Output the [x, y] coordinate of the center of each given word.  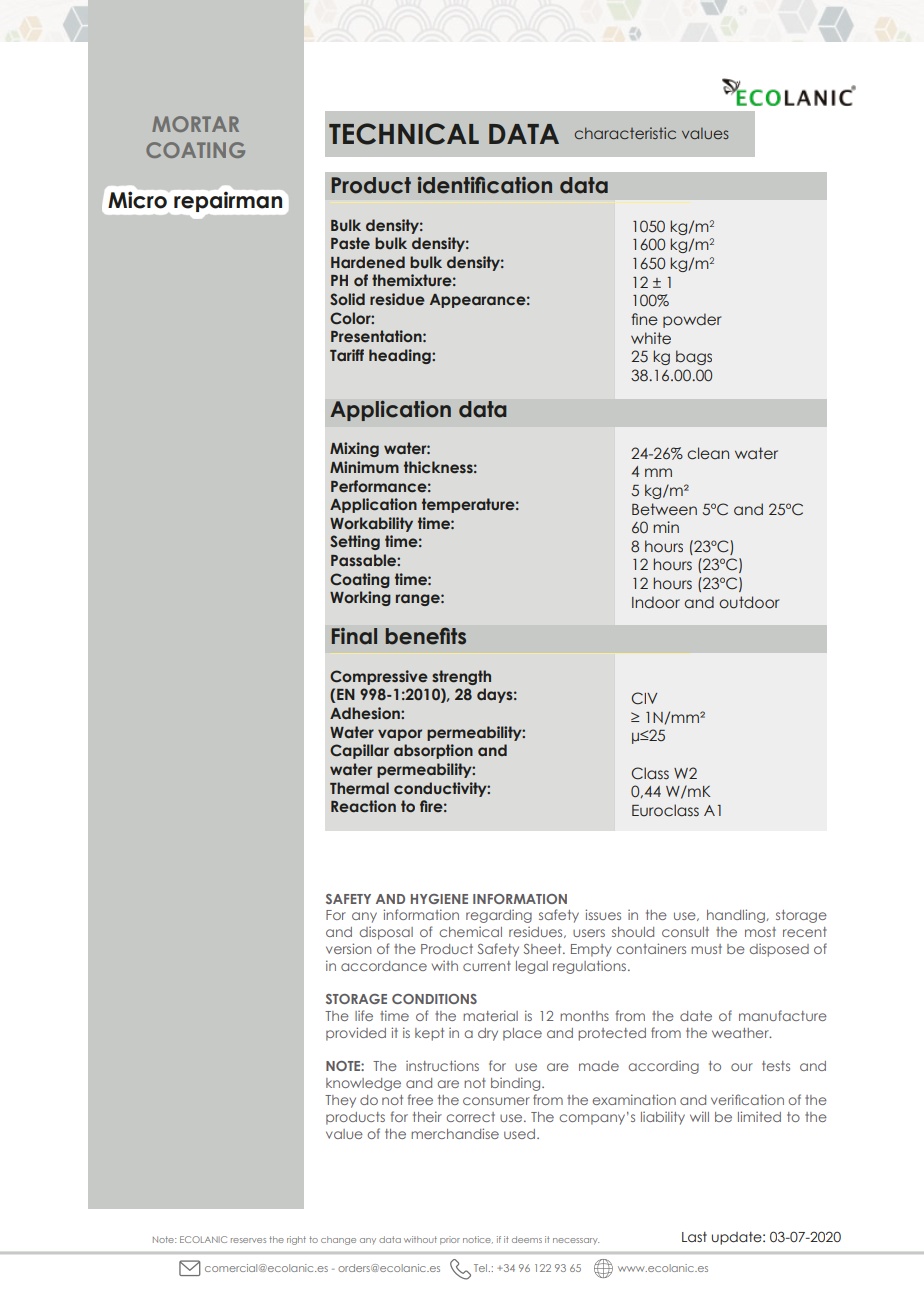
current [487, 966]
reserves [248, 1240]
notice [478, 1239]
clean [708, 453]
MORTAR [195, 124]
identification [484, 185]
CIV [644, 698]
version [348, 948]
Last [694, 1237]
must [706, 949]
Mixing [354, 449]
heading [401, 356]
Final [354, 636]
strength [461, 677]
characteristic [625, 133]
